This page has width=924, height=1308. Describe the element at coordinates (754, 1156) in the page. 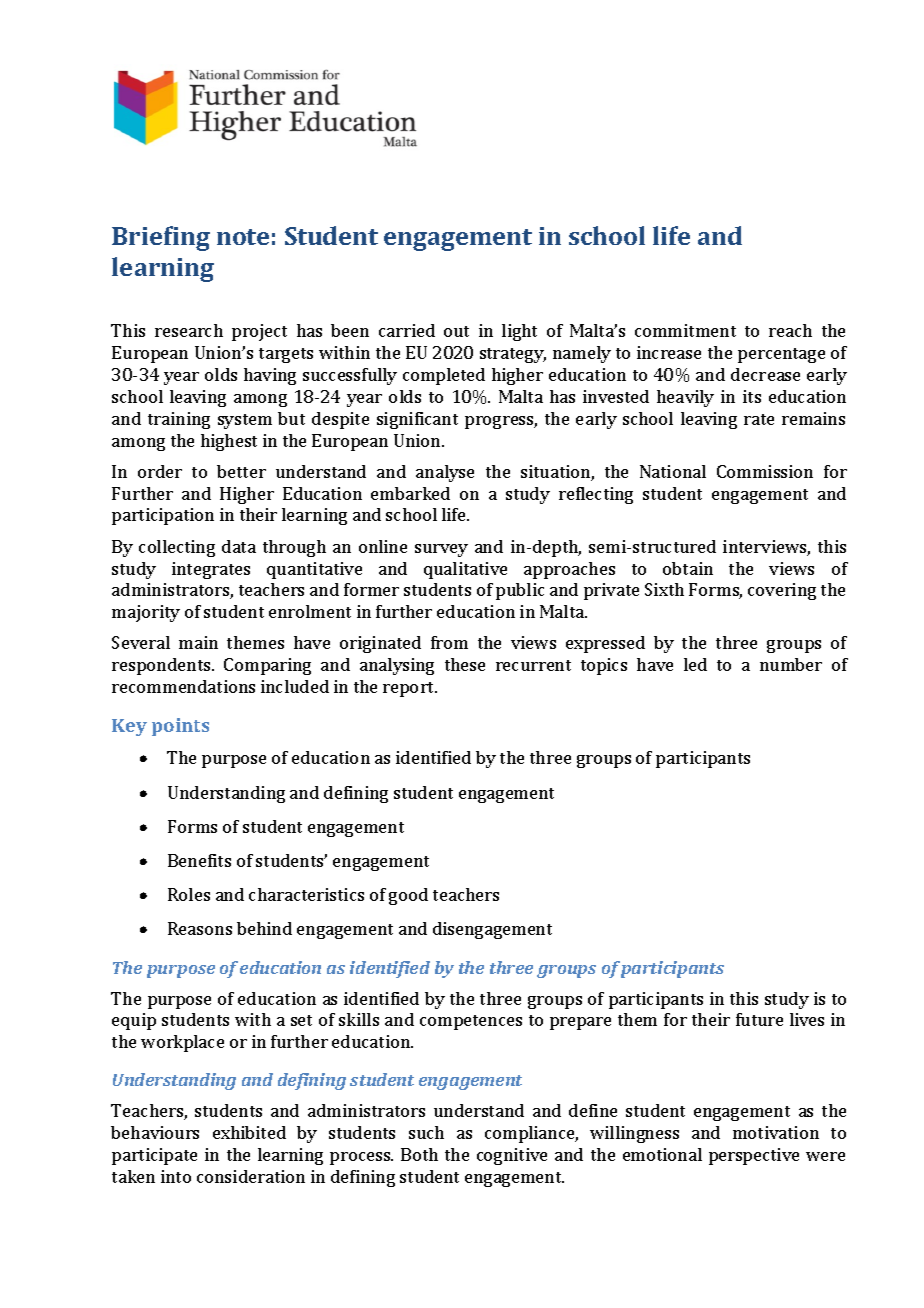

I see `perspective` at that location.
